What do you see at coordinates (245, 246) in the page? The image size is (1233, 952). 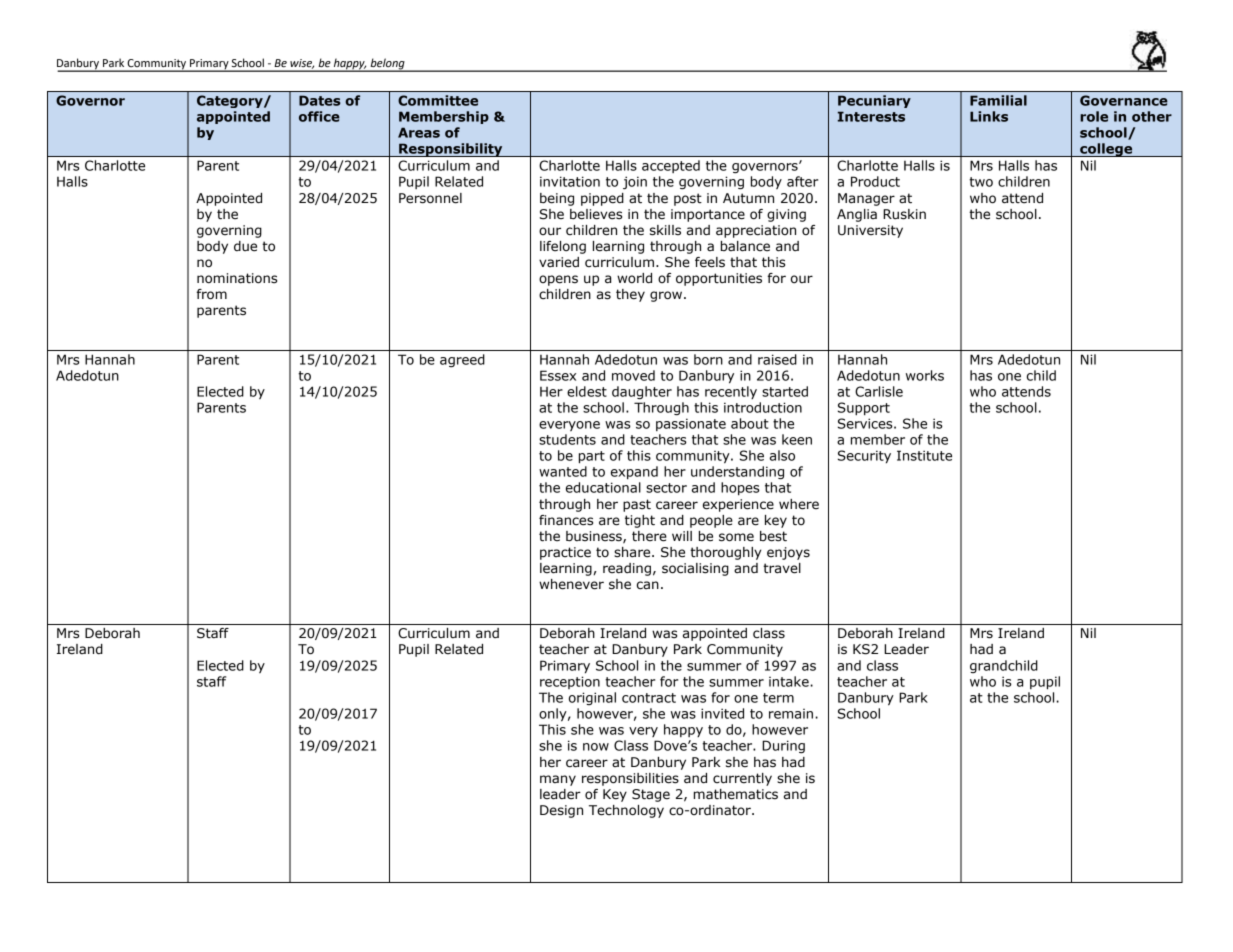 I see `due` at bounding box center [245, 246].
